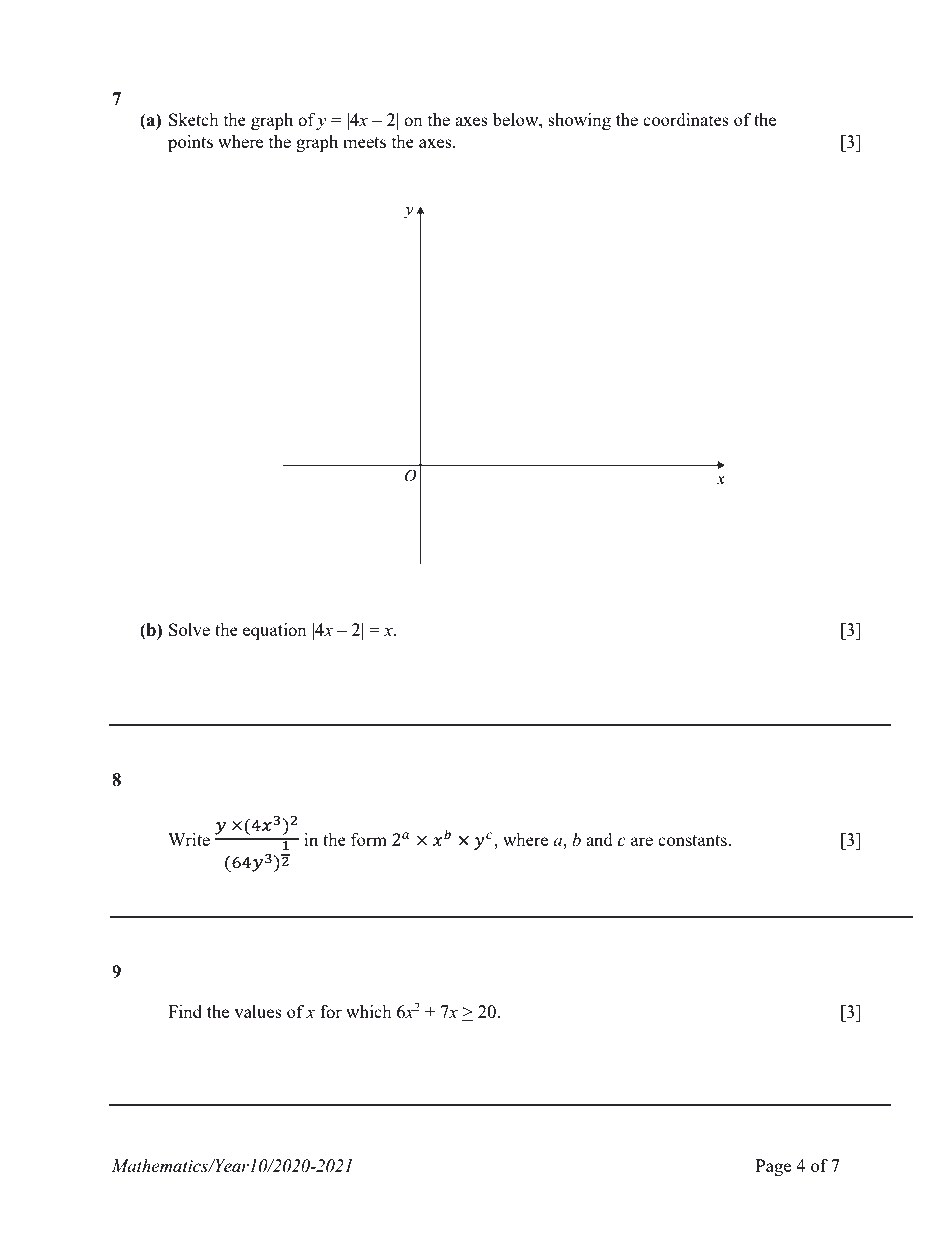 This screenshot has width=952, height=1233. Describe the element at coordinates (686, 119) in the screenshot. I see `coordinates` at that location.
